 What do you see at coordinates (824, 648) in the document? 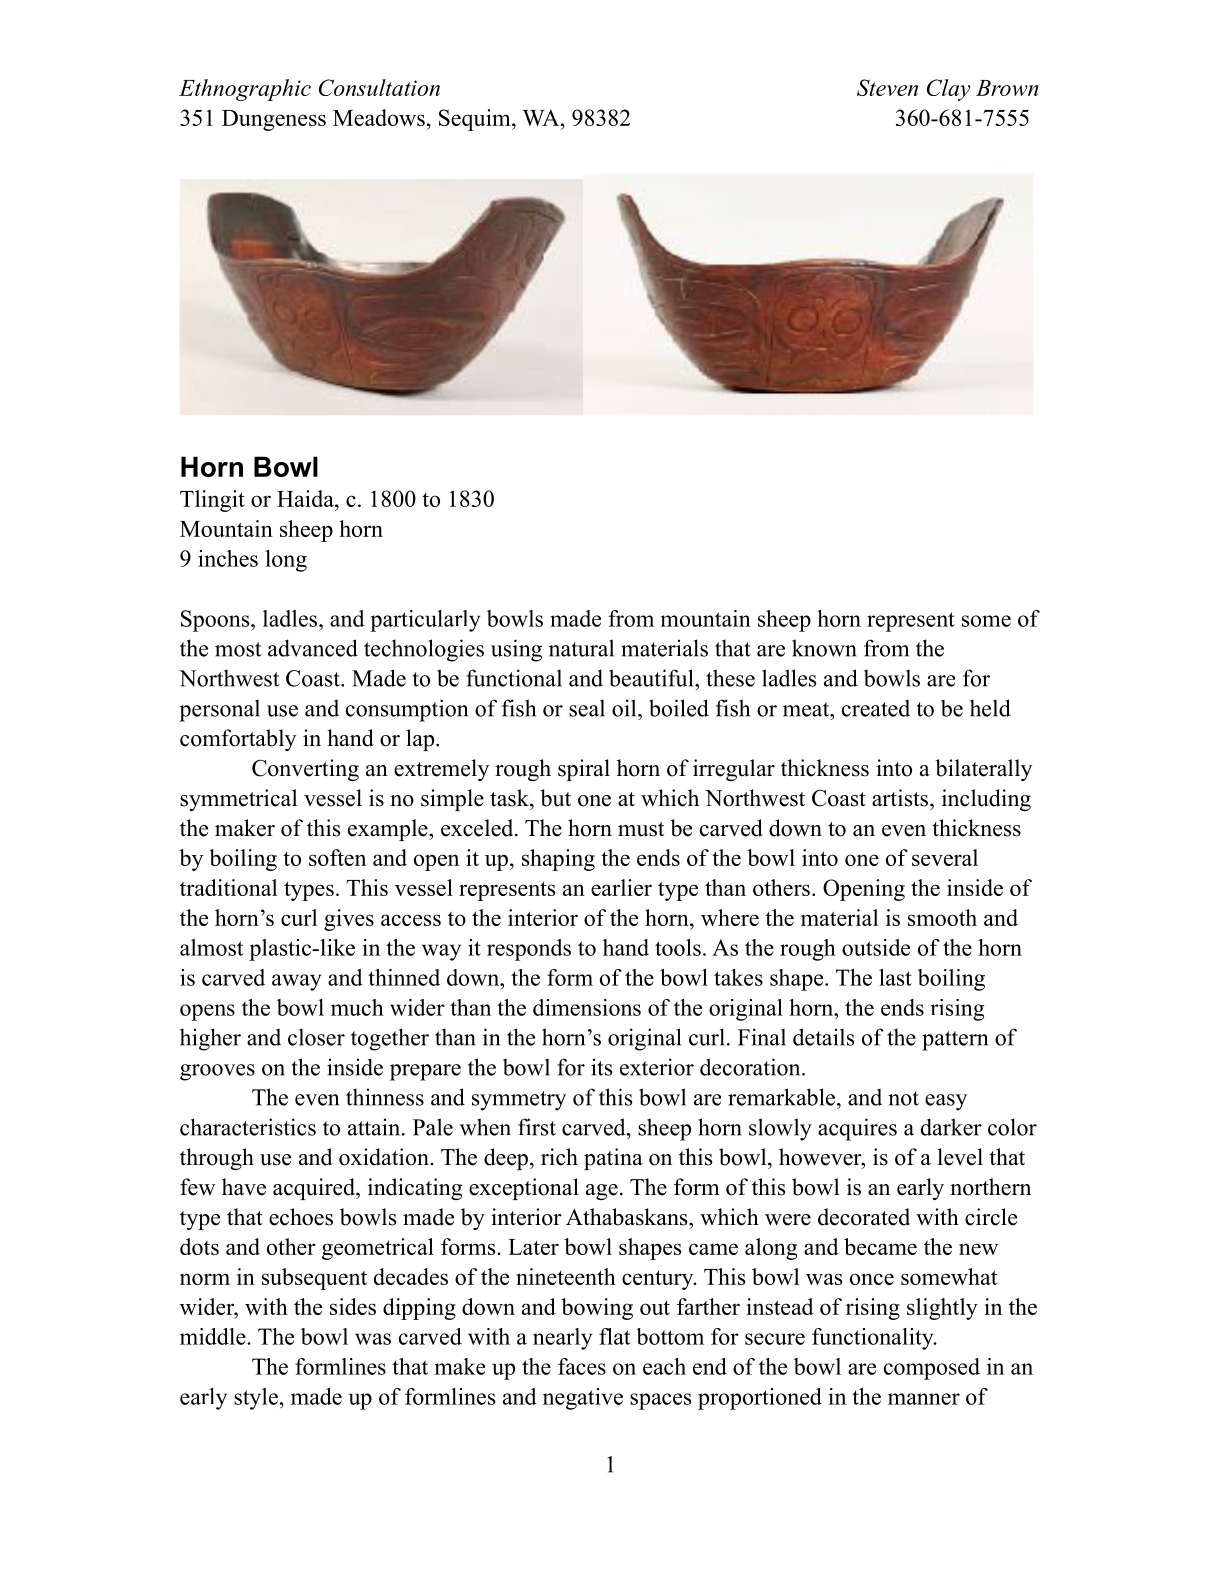
I see `known` at bounding box center [824, 648].
